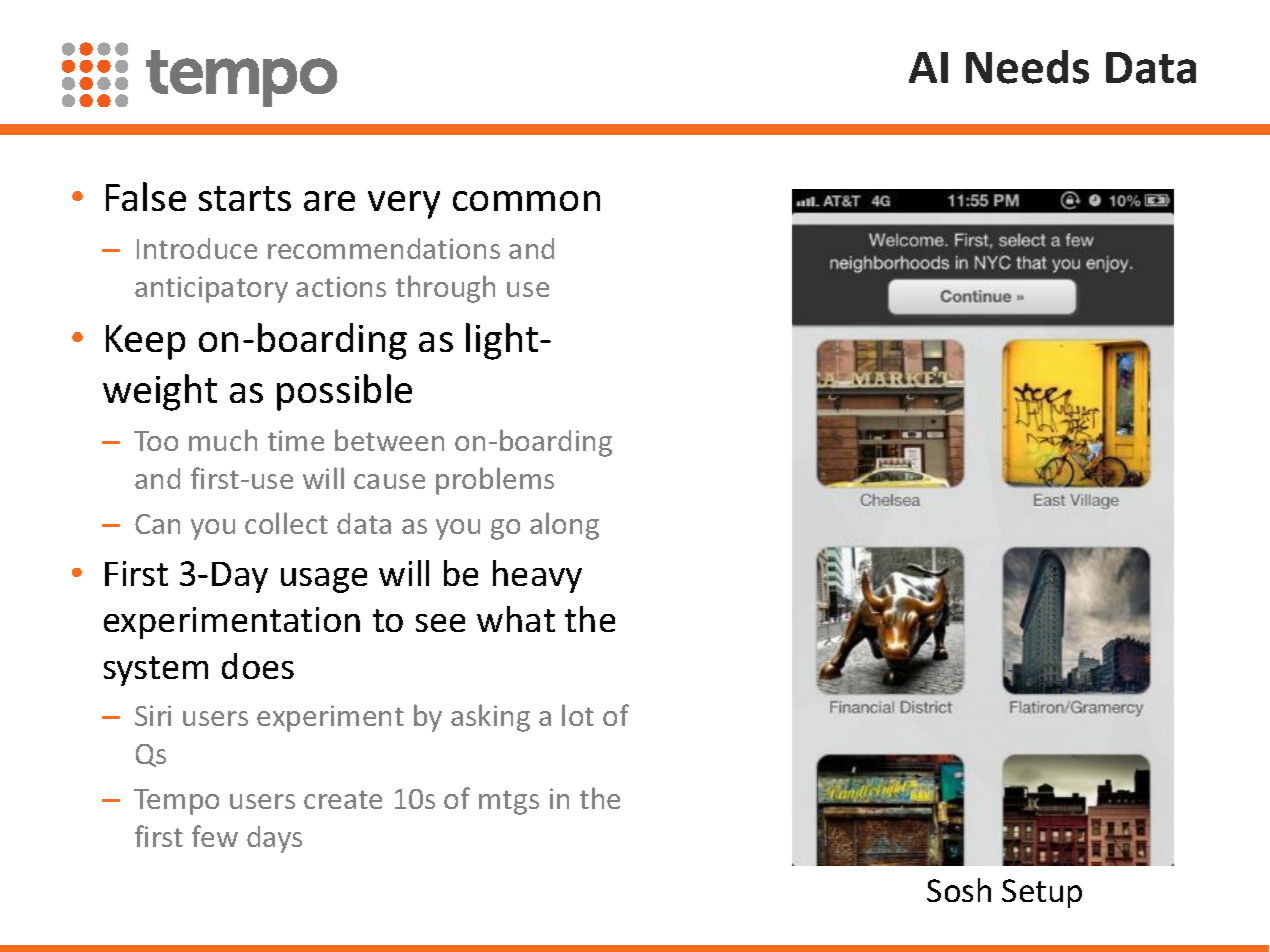 This page has width=1270, height=952. I want to click on starts, so click(245, 198).
